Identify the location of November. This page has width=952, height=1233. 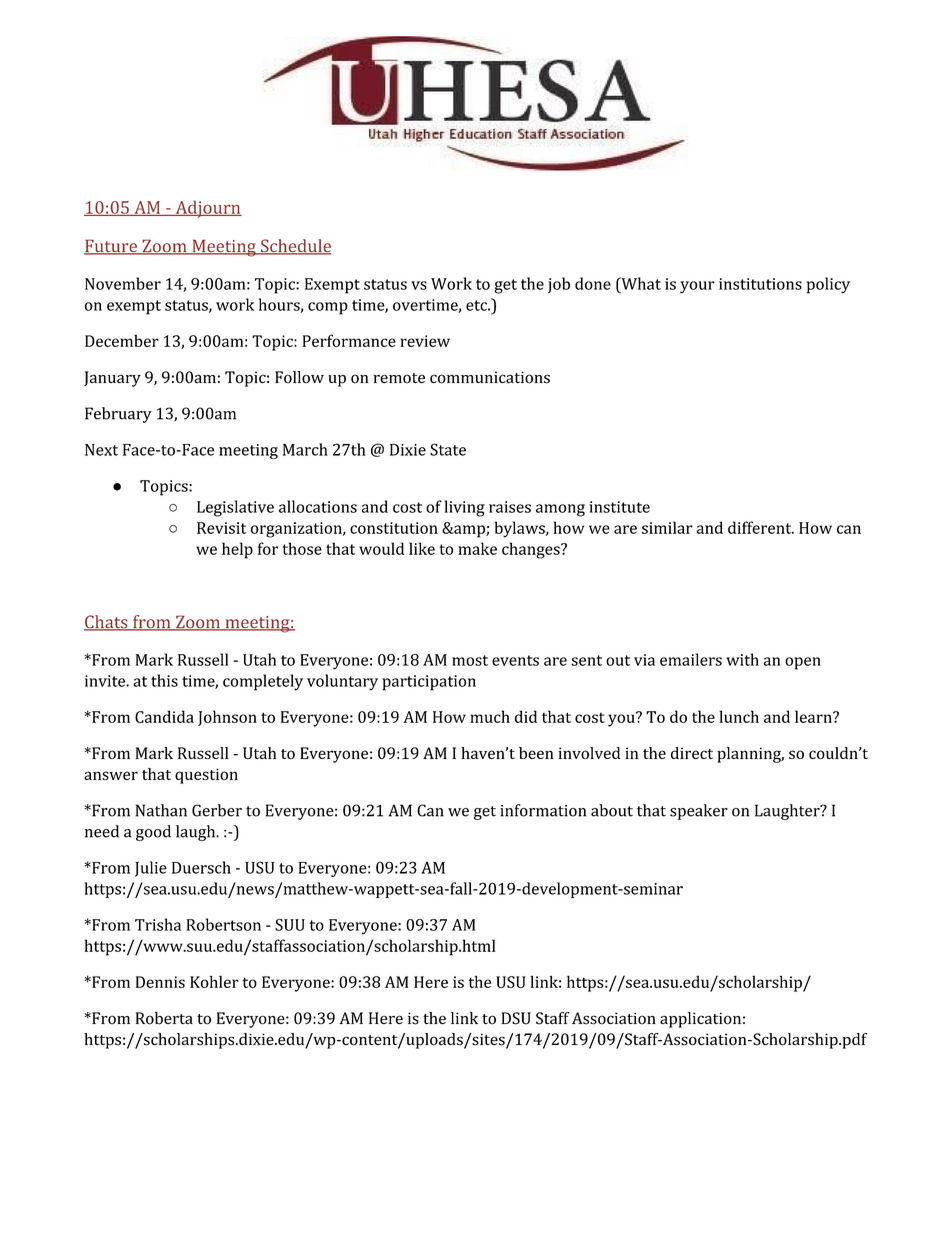
(123, 283).
